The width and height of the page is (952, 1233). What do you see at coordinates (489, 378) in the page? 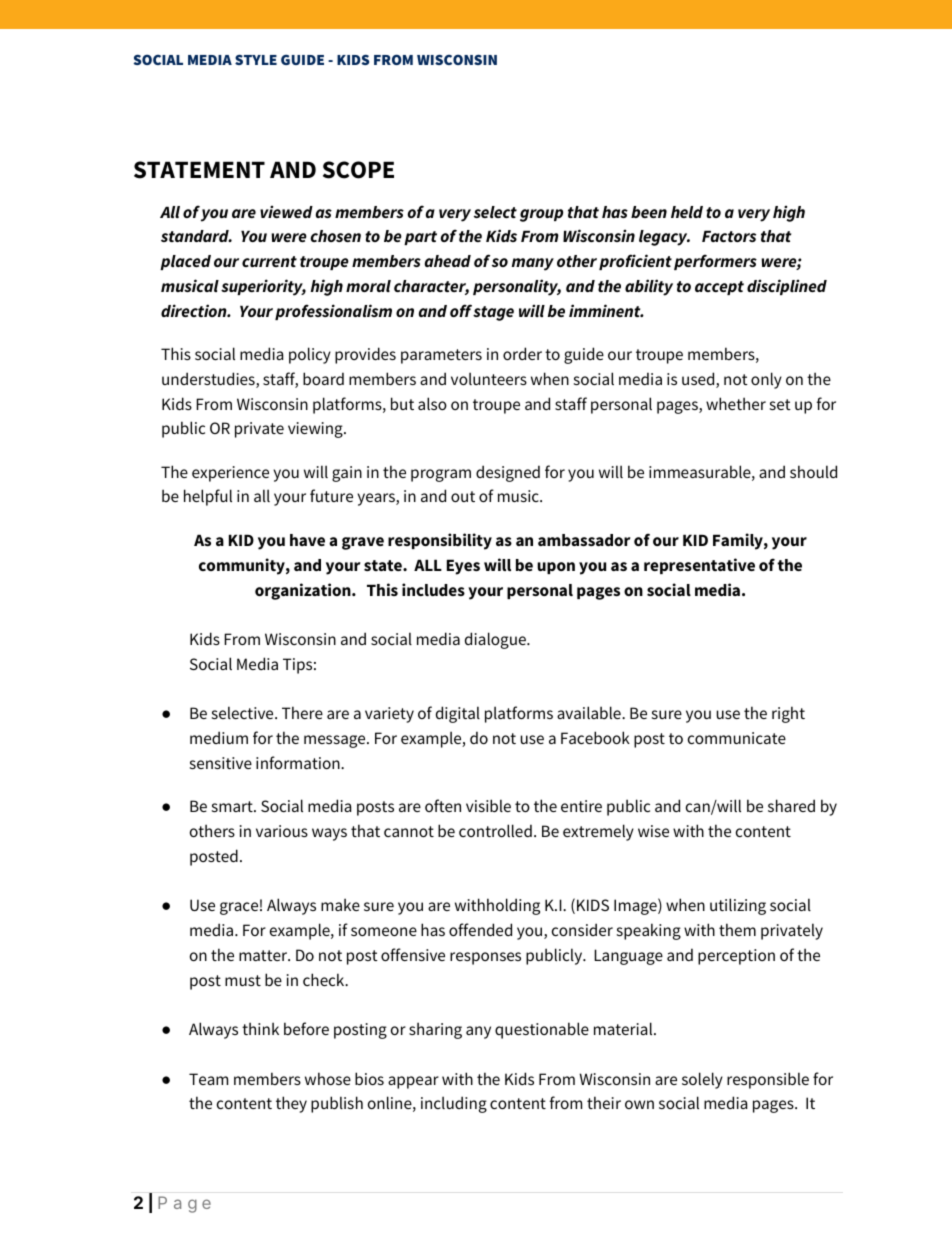
I see `volunteers` at bounding box center [489, 378].
